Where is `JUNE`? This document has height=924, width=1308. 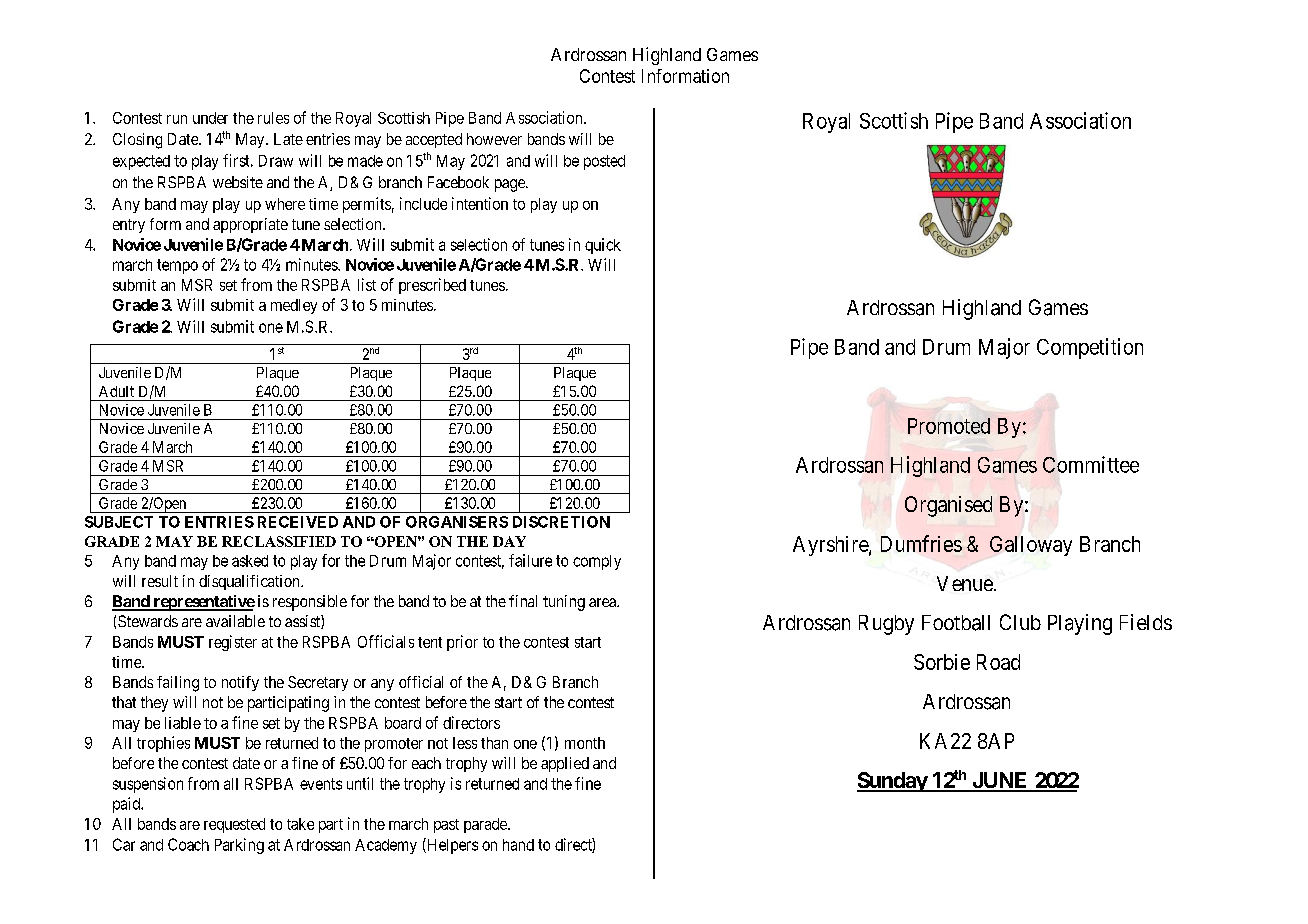 JUNE is located at coordinates (1000, 781).
